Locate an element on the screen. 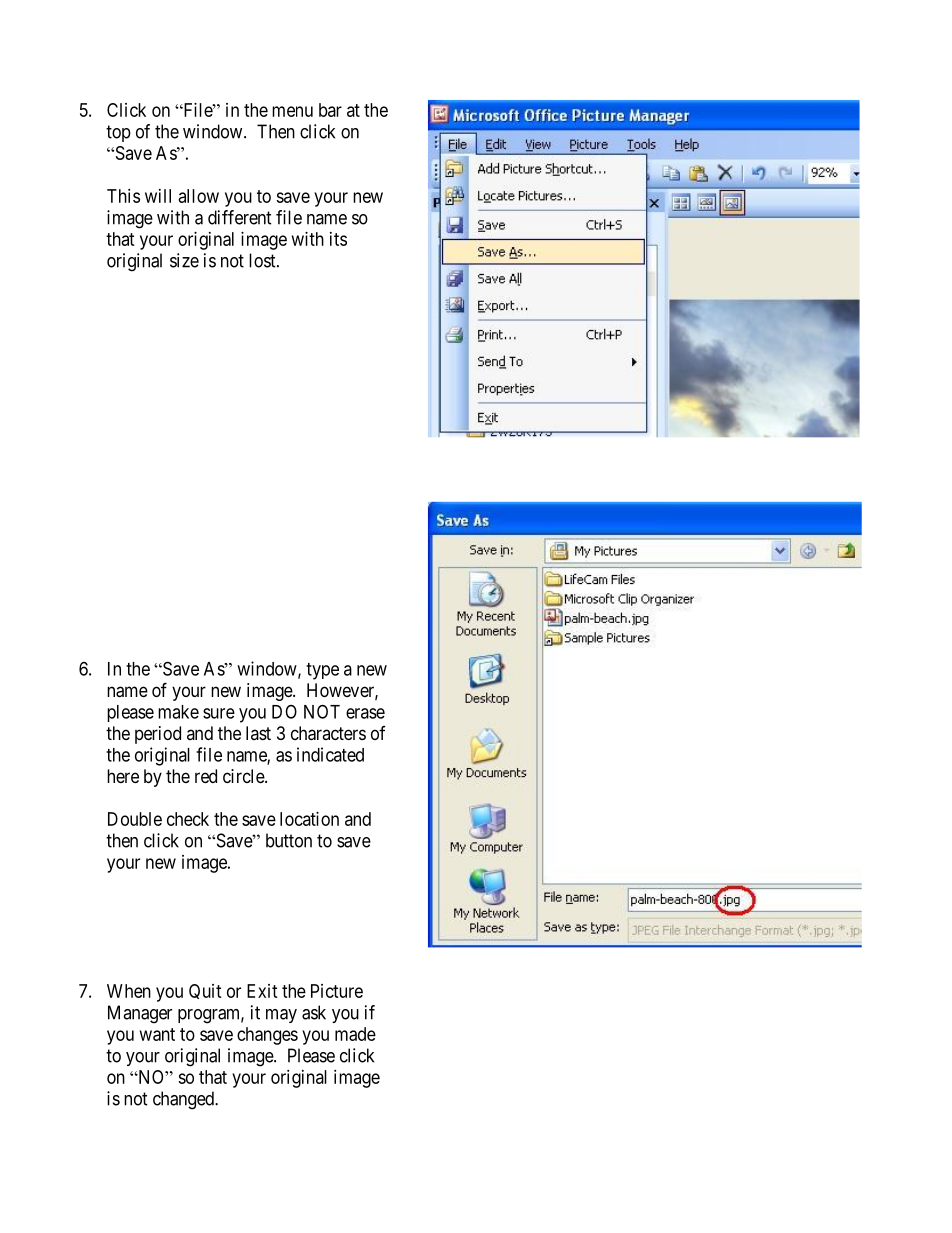 Image resolution: width=952 pixels, height=1233 pixels. make is located at coordinates (178, 712).
